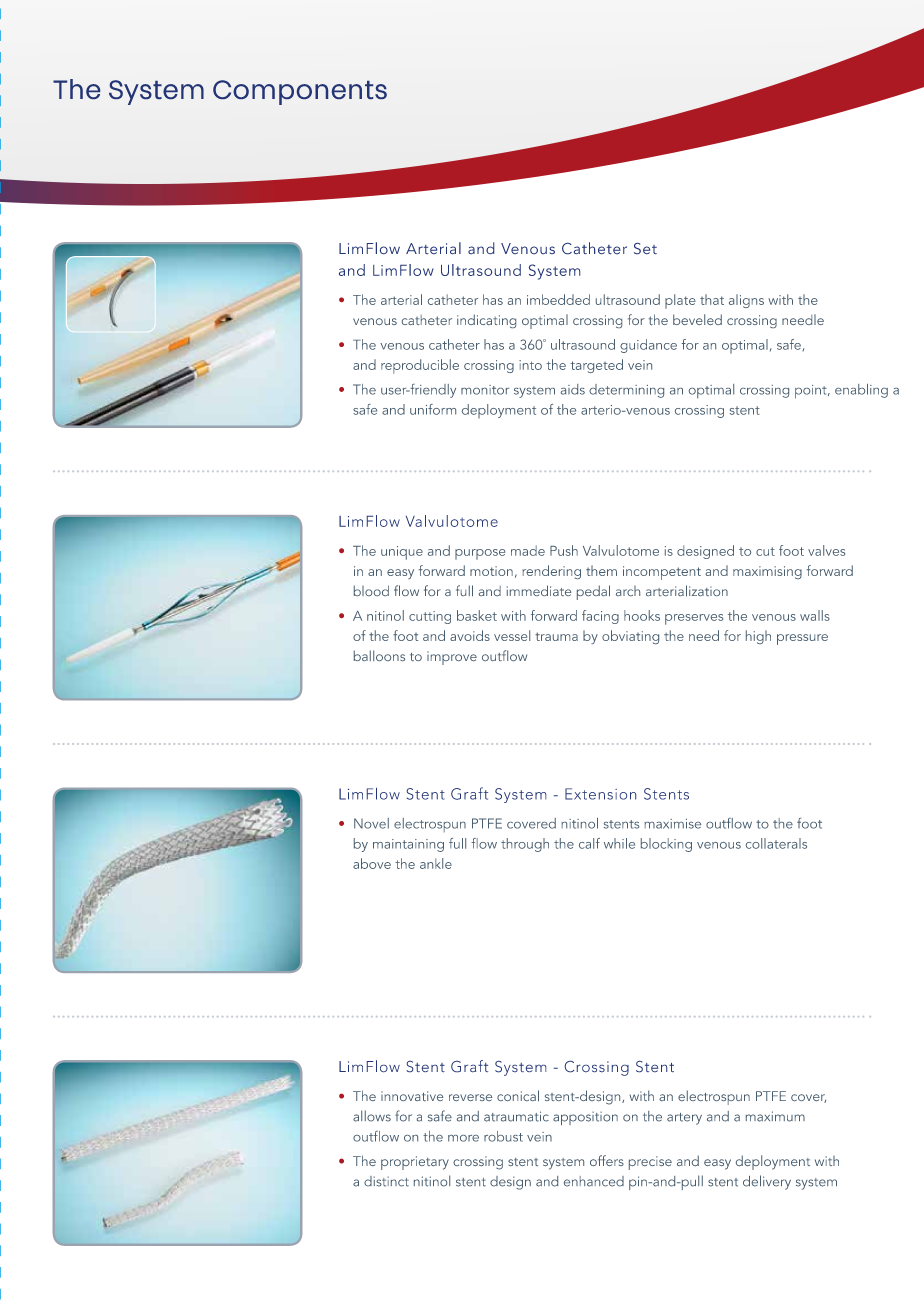  I want to click on offers, so click(607, 1160).
